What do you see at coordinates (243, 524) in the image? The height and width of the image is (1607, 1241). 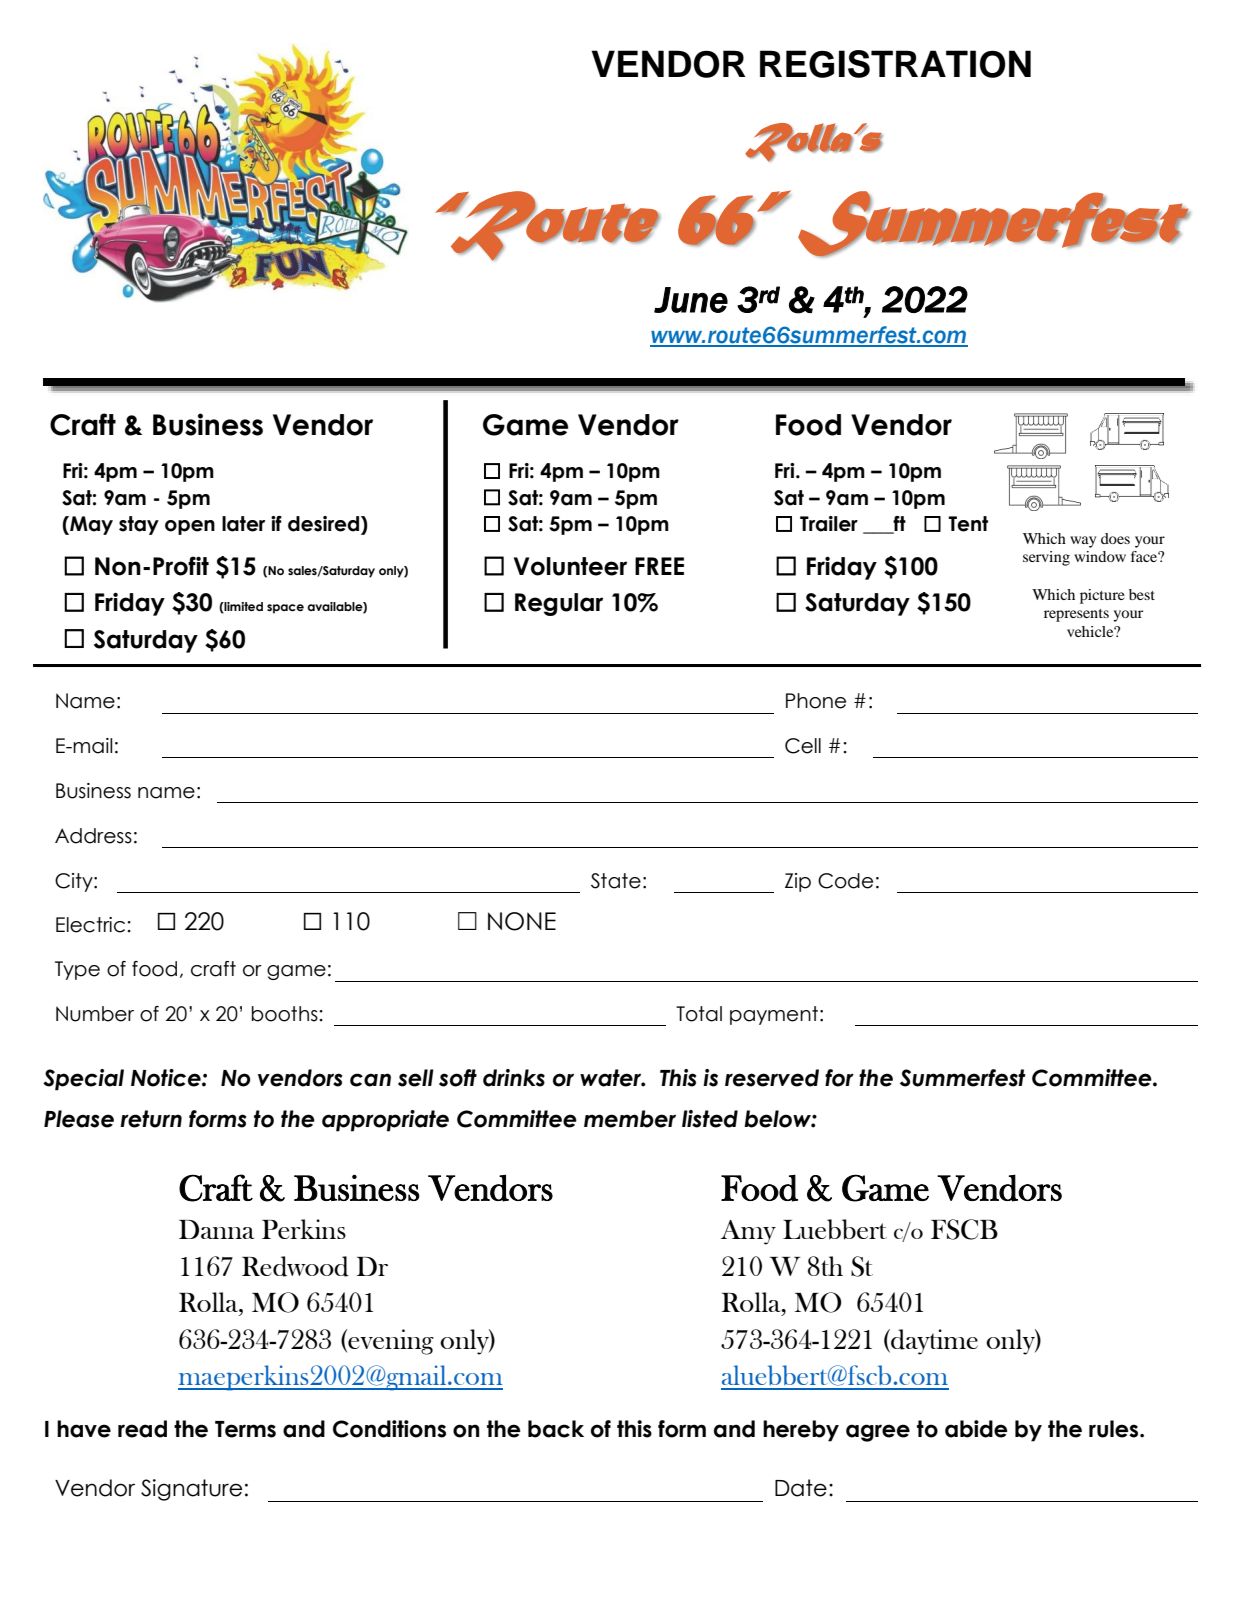 I see `later` at bounding box center [243, 524].
